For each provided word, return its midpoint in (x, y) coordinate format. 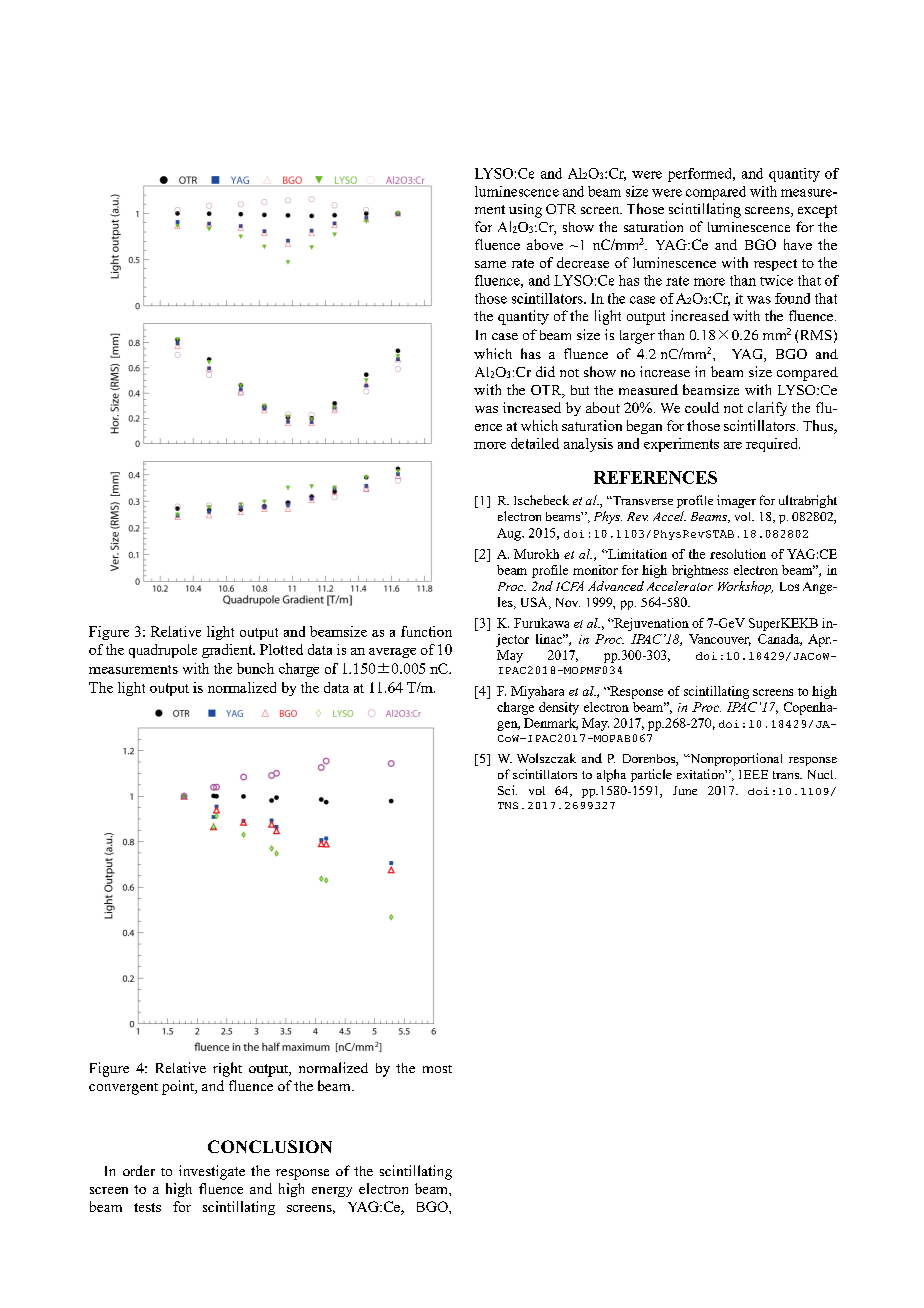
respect (775, 265)
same (490, 264)
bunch (255, 668)
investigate (212, 1172)
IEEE (753, 774)
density (559, 708)
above (545, 244)
